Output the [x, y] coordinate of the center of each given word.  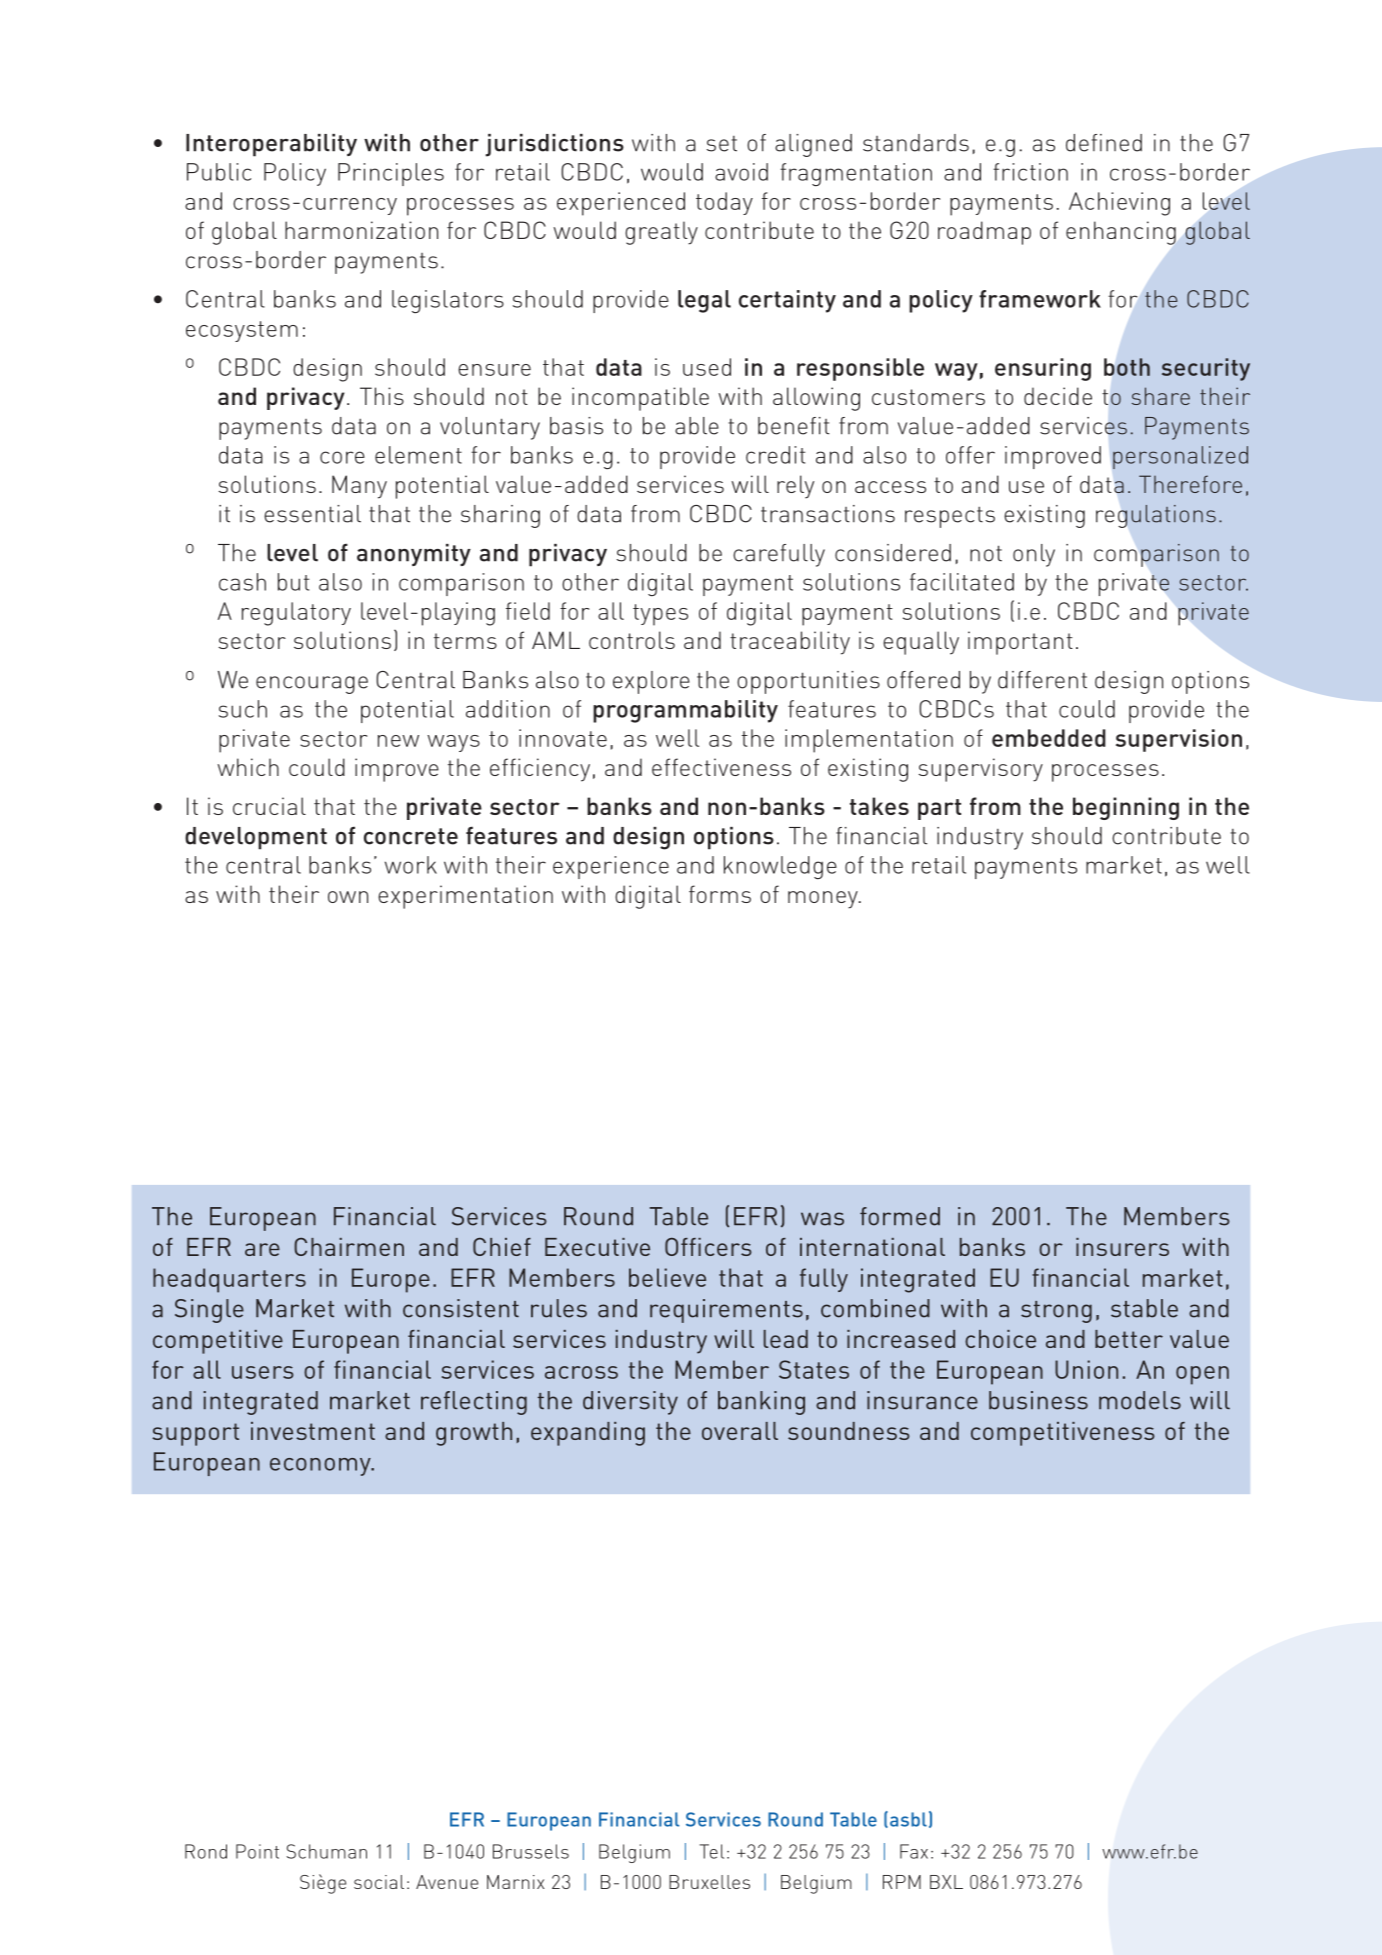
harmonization [361, 230]
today [724, 203]
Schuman [327, 1851]
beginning [1126, 808]
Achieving [1119, 204]
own [348, 897]
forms [720, 894]
